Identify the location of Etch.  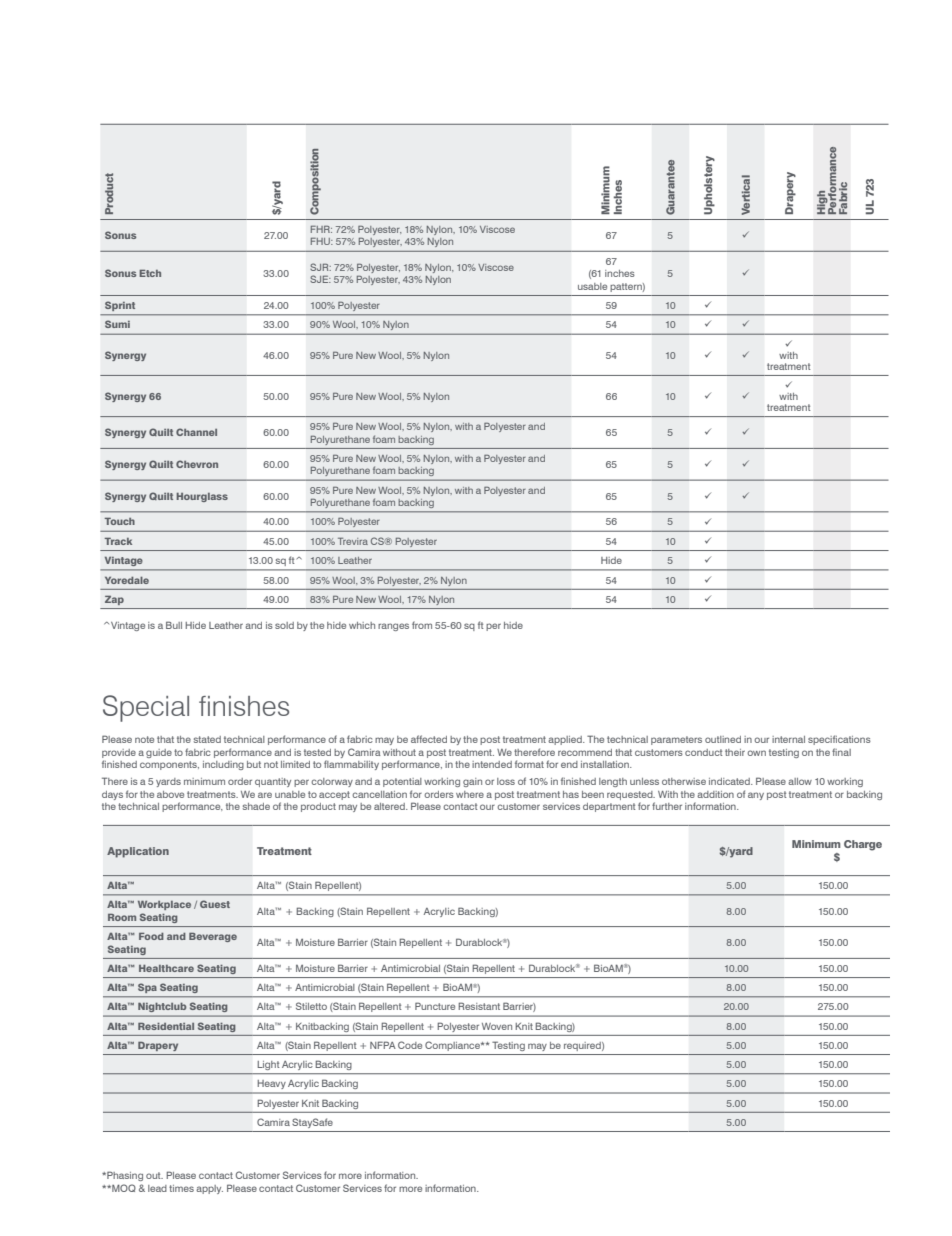
(150, 273).
